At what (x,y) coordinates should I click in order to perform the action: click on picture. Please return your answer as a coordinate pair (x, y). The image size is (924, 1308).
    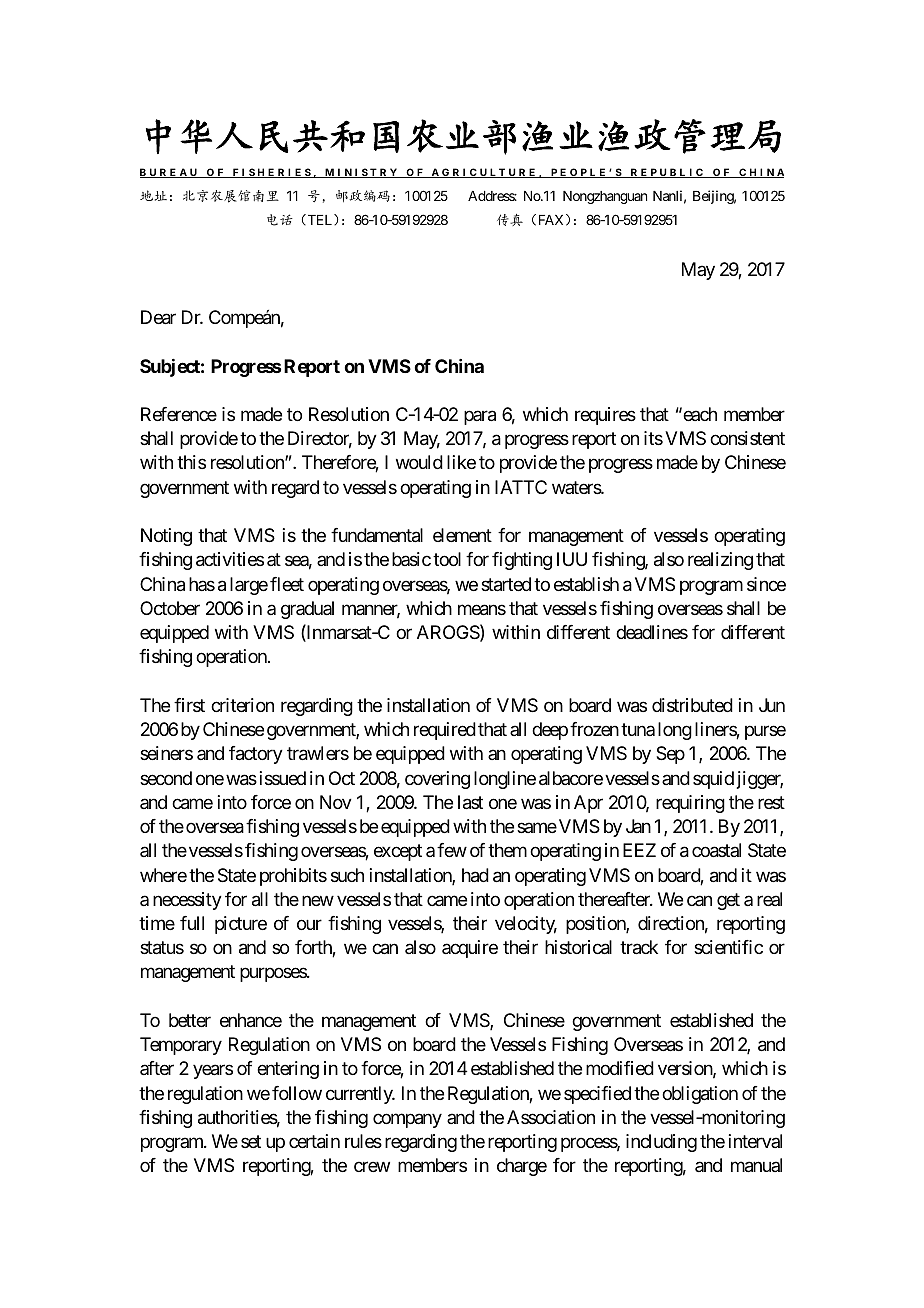
    Looking at the image, I should click on (241, 925).
